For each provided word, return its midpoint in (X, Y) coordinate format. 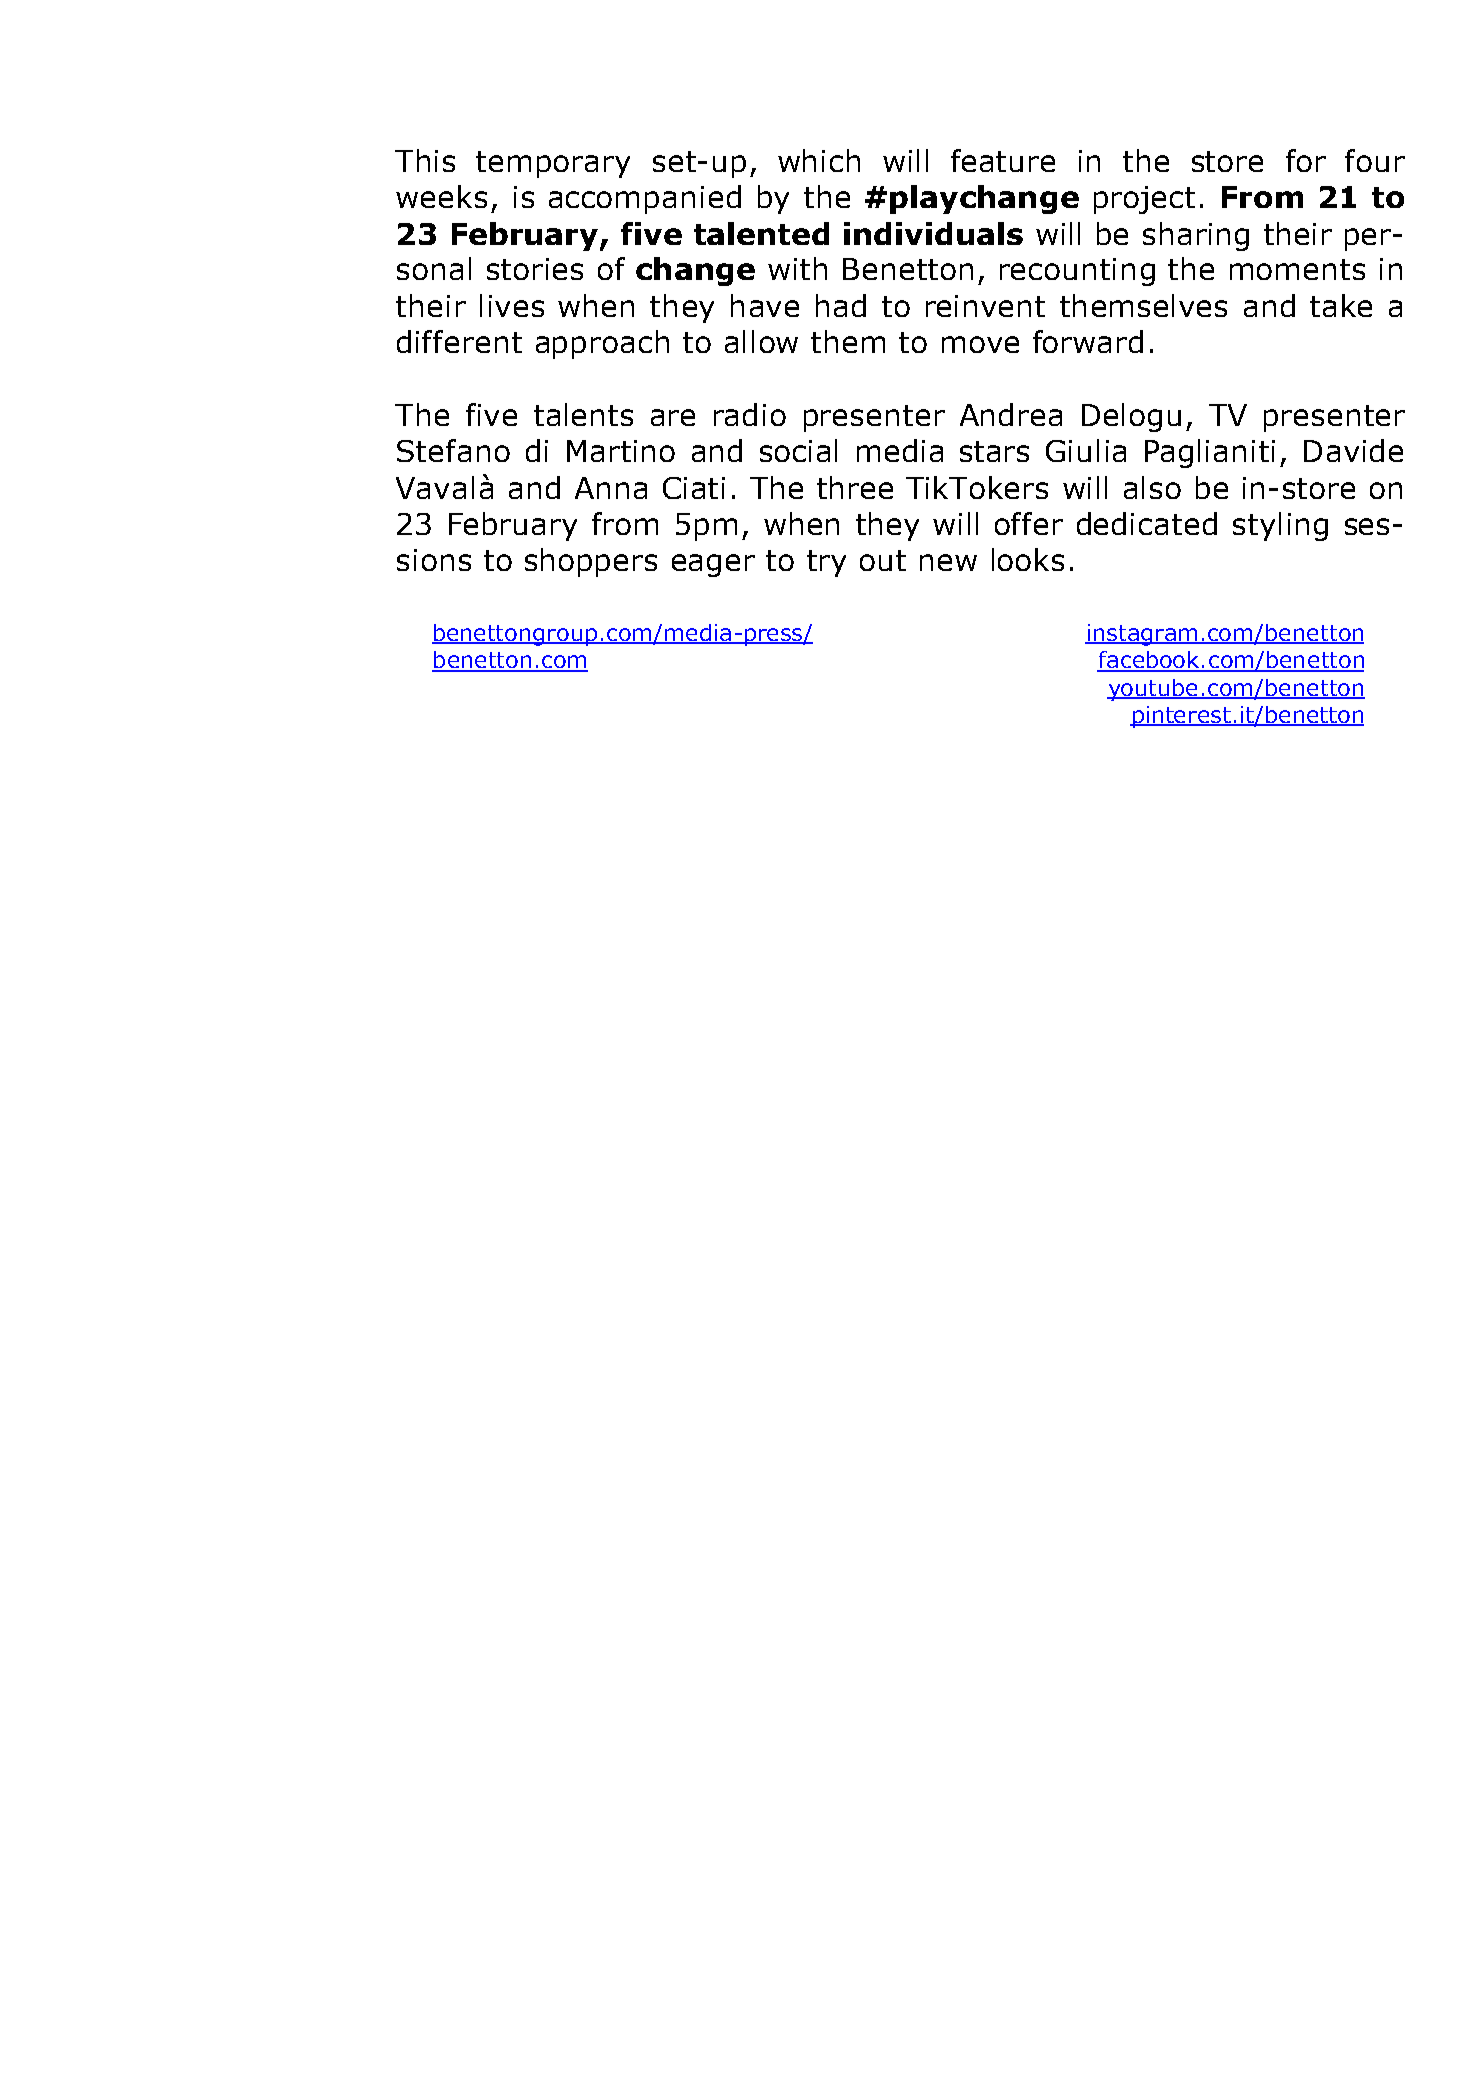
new (948, 562)
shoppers (591, 562)
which (819, 160)
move (980, 344)
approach (602, 344)
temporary (553, 164)
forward (1088, 341)
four (1375, 160)
